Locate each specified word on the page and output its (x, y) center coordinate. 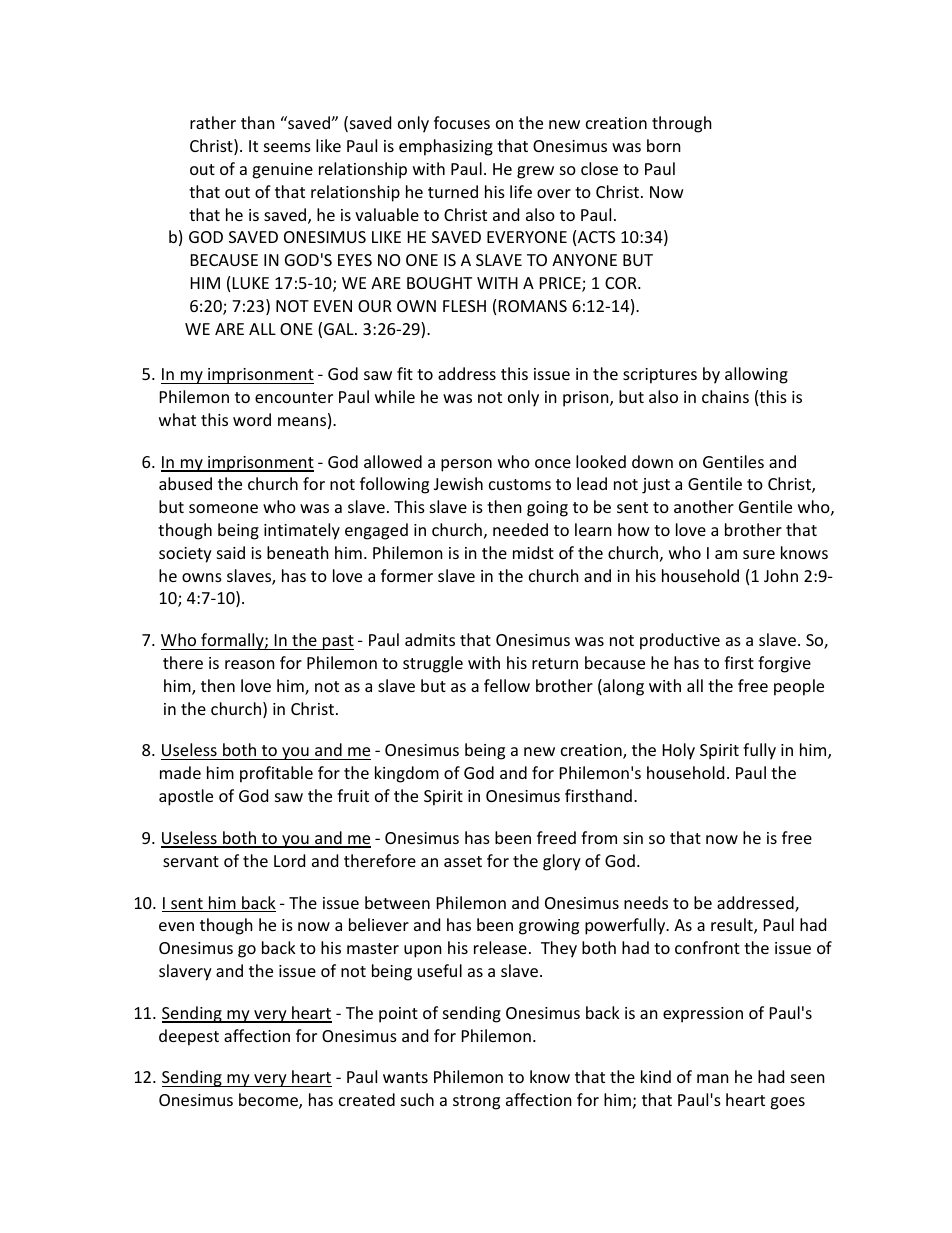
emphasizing (446, 147)
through (682, 124)
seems (287, 147)
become (269, 1101)
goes (787, 1103)
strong (476, 1102)
